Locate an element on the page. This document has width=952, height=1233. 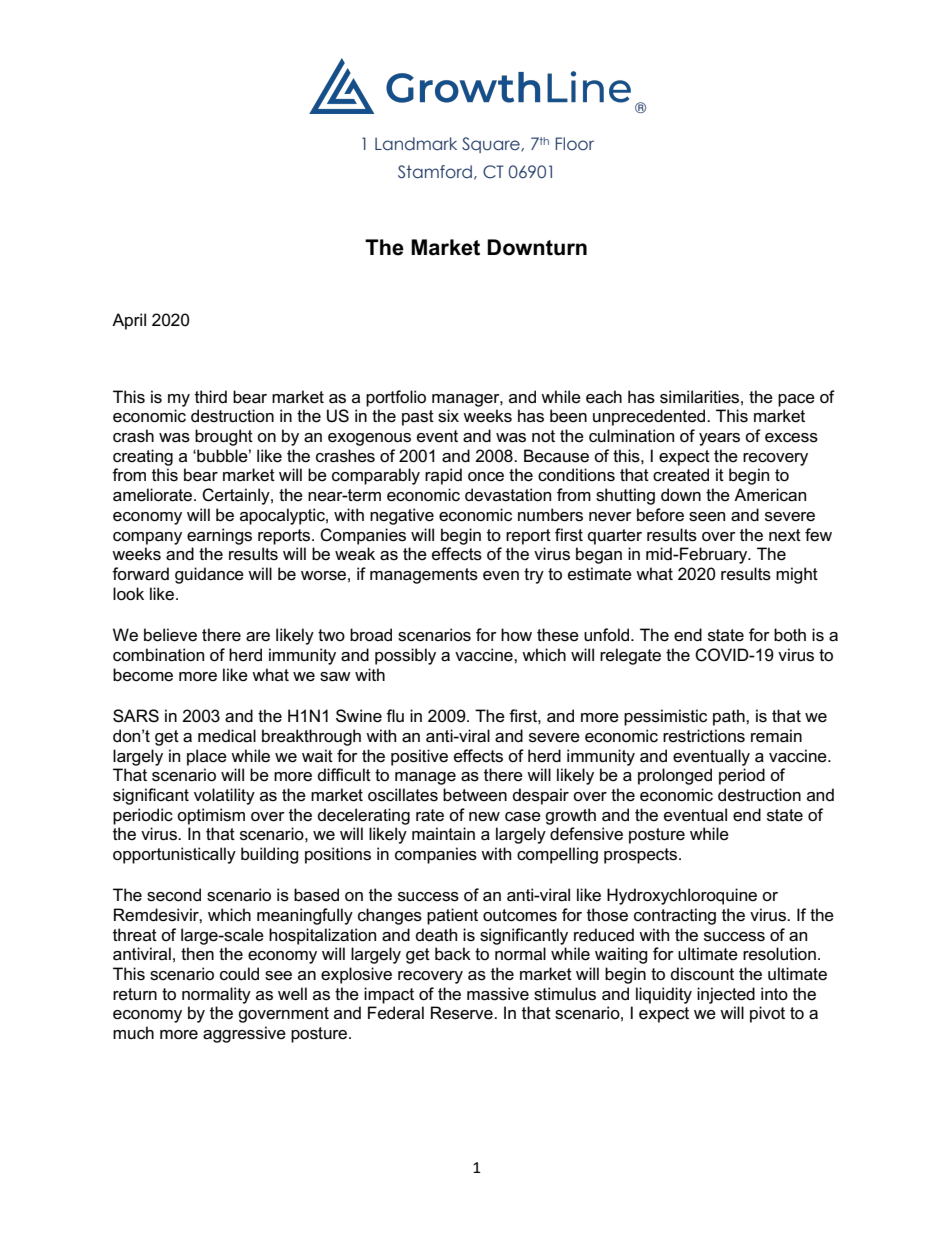
Landmark is located at coordinates (416, 144).
